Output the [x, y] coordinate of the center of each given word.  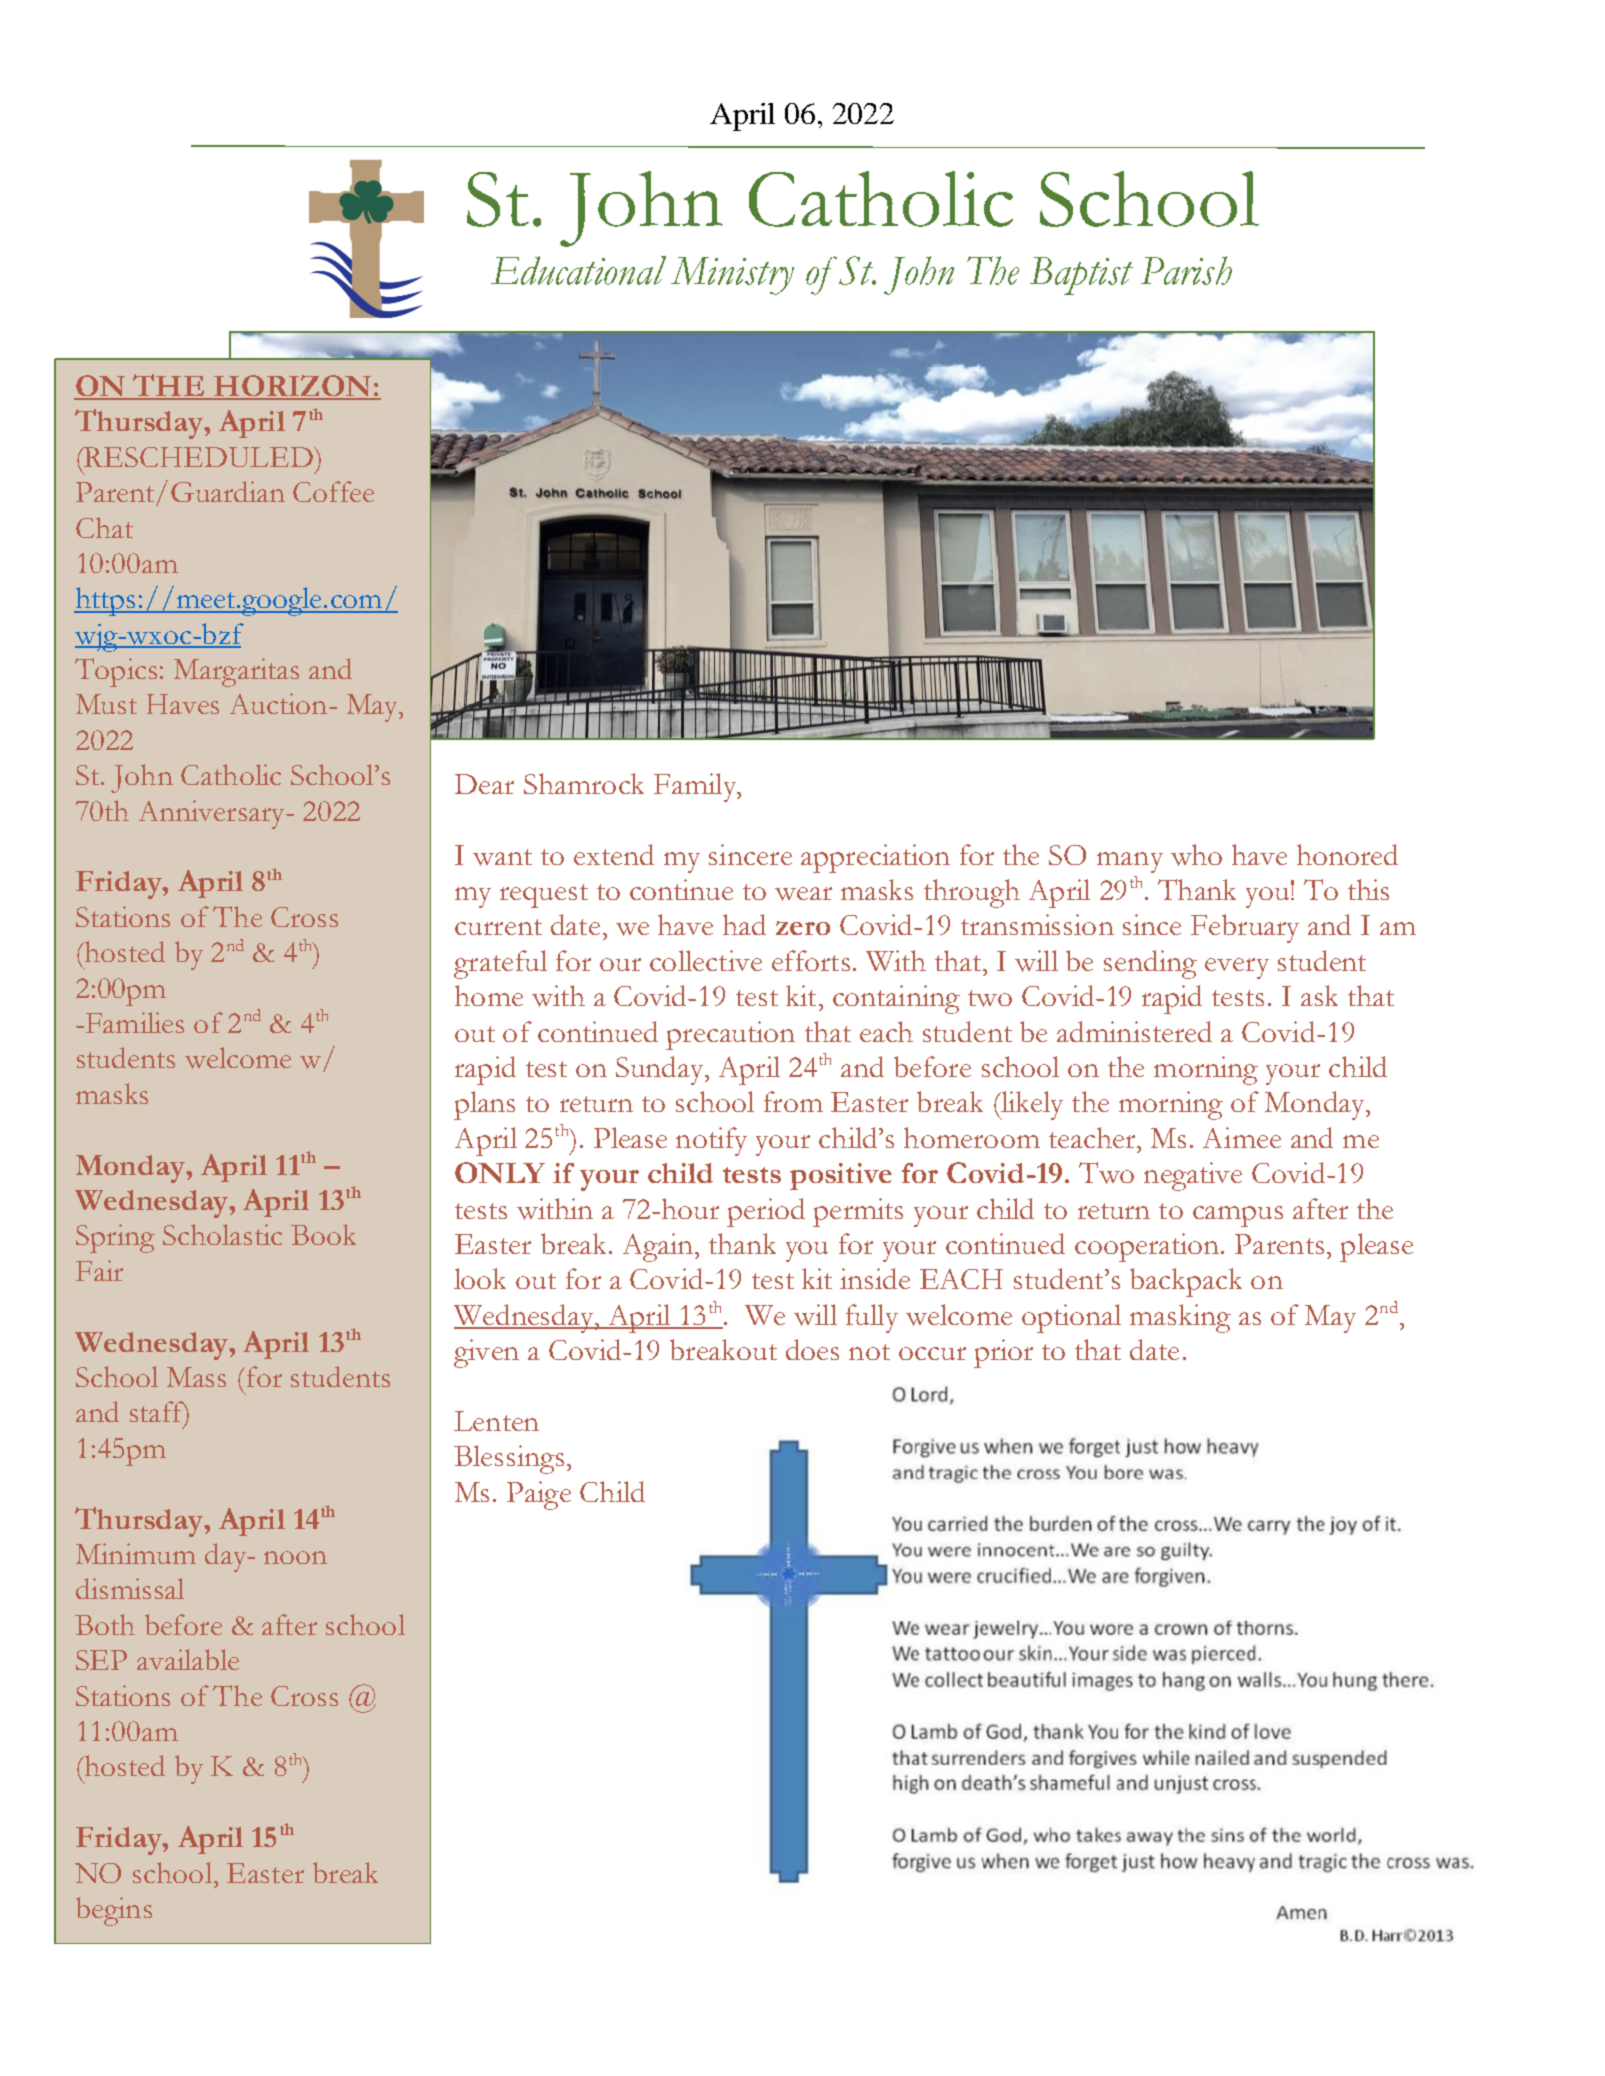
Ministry [732, 276]
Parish [1186, 270]
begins [114, 1911]
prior [1003, 1353]
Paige [539, 1495]
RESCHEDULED [198, 457]
